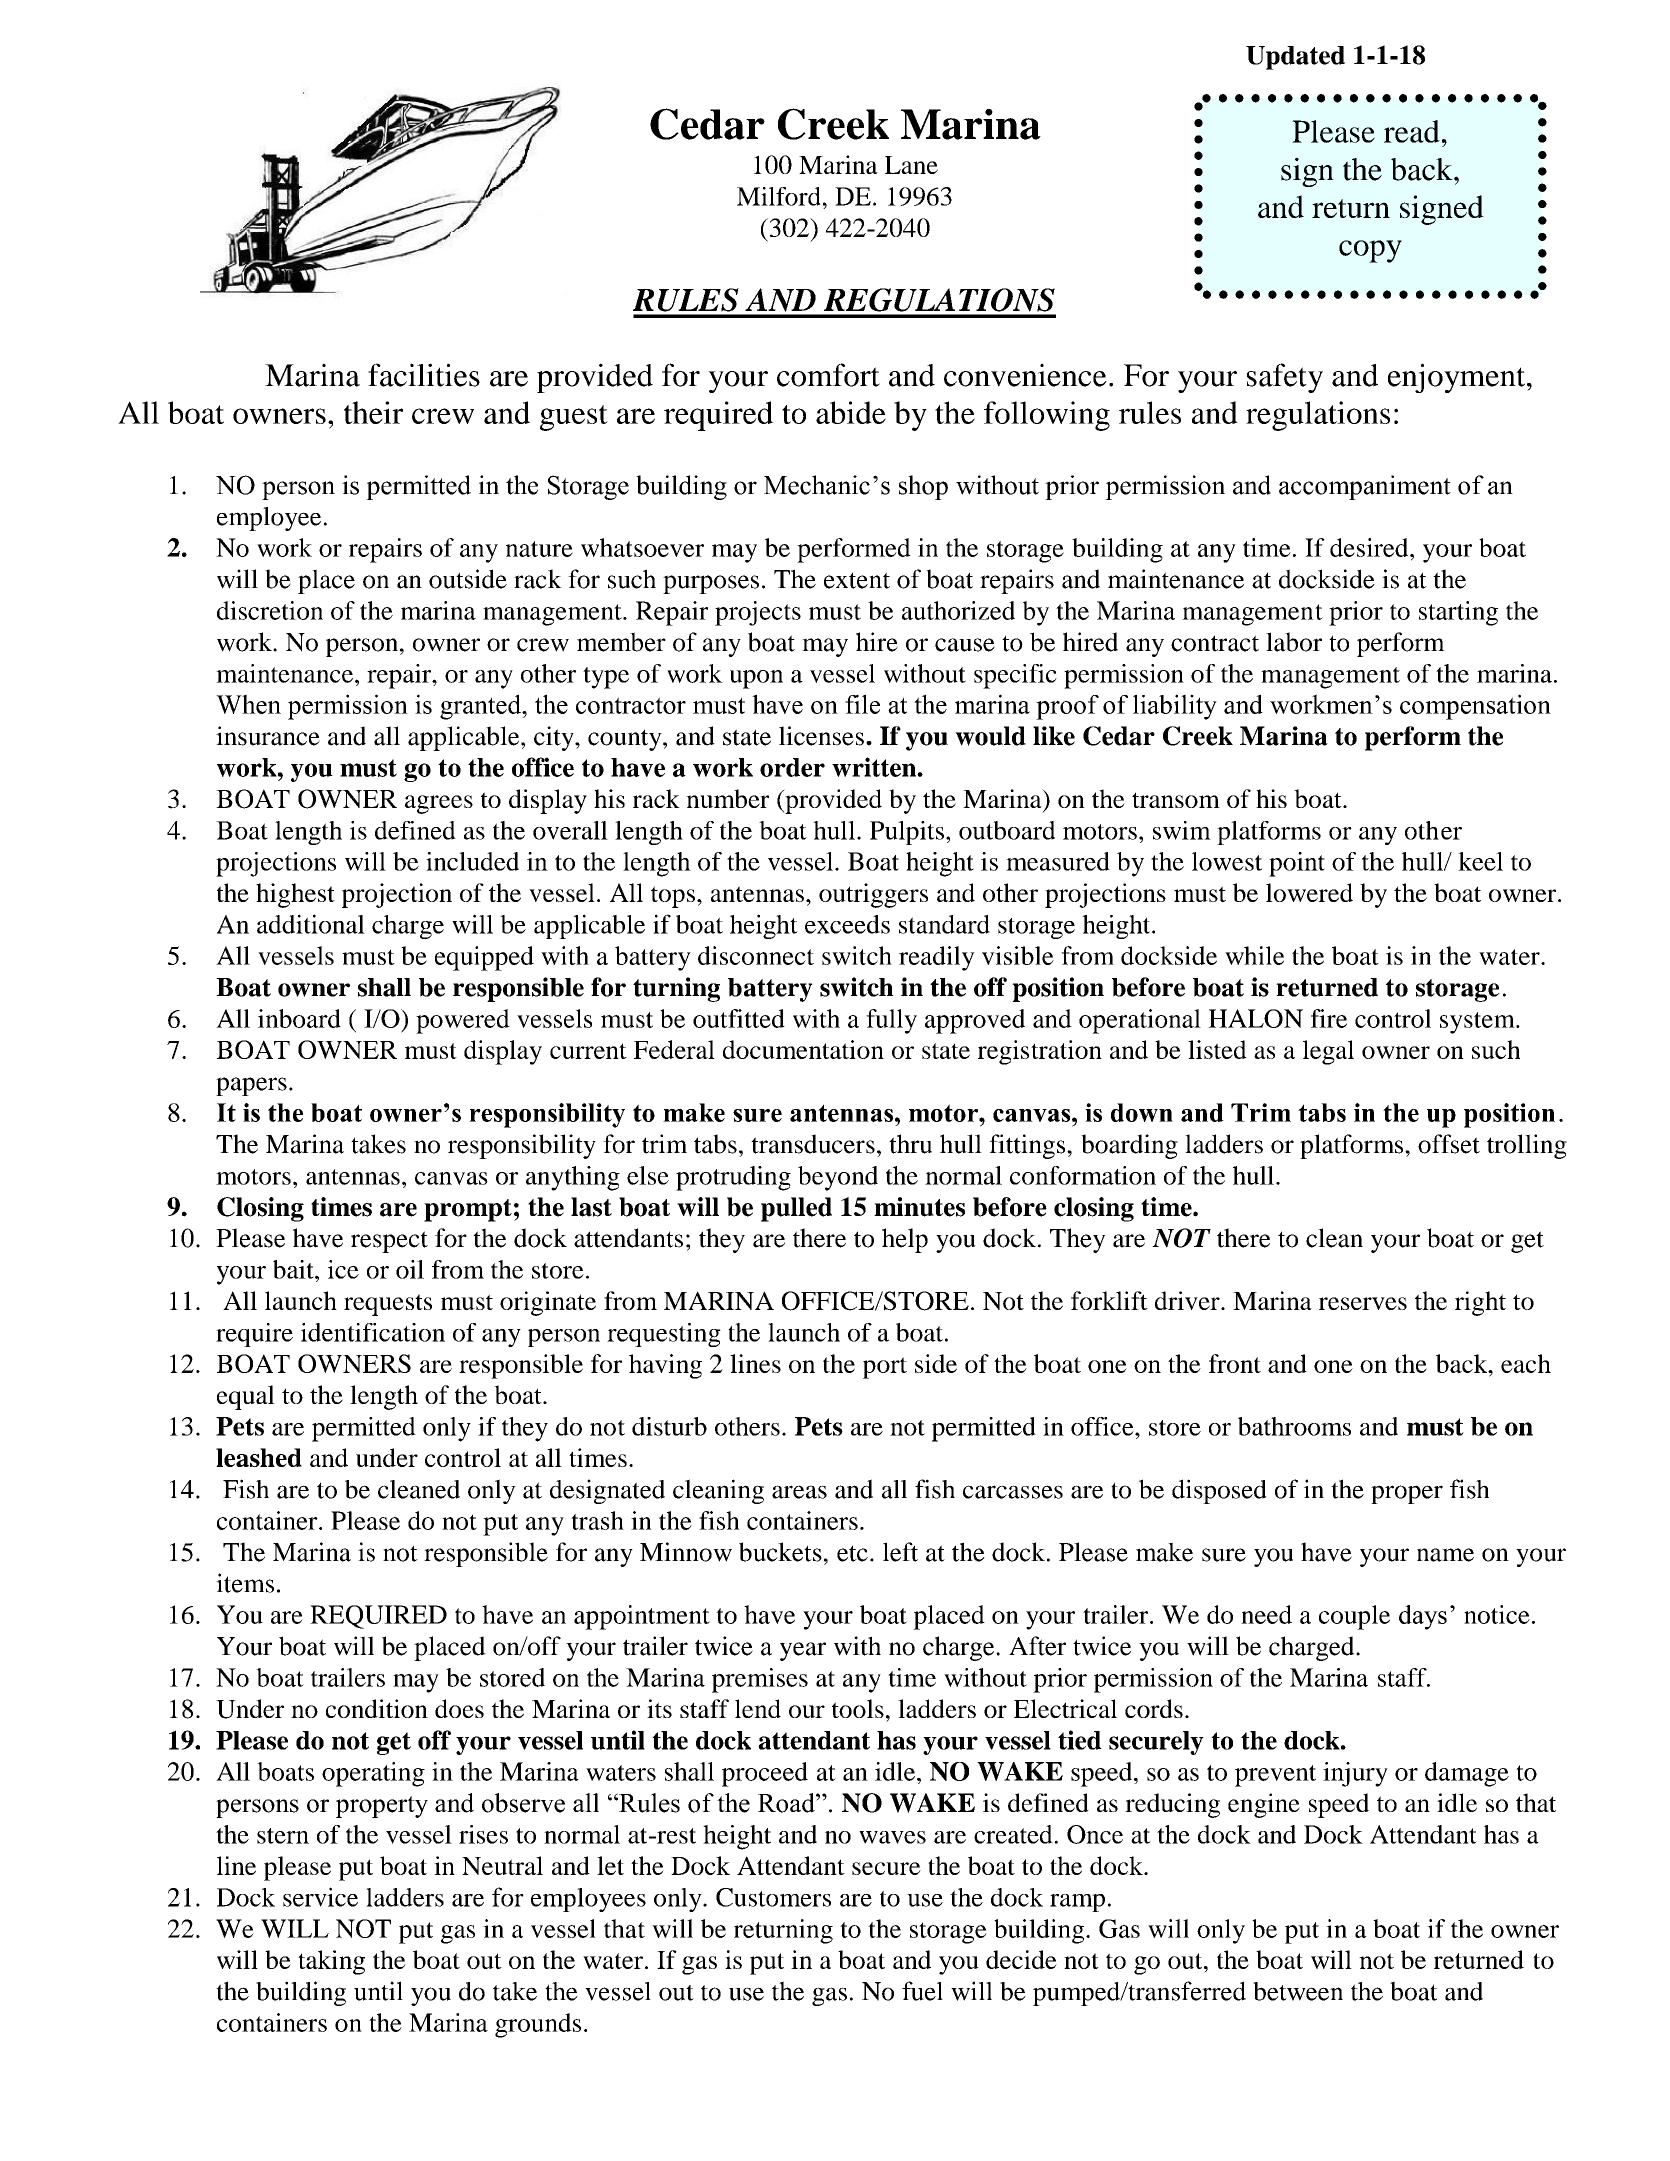 The height and width of the screenshot is (2161, 1670). I want to click on between, so click(1298, 1991).
